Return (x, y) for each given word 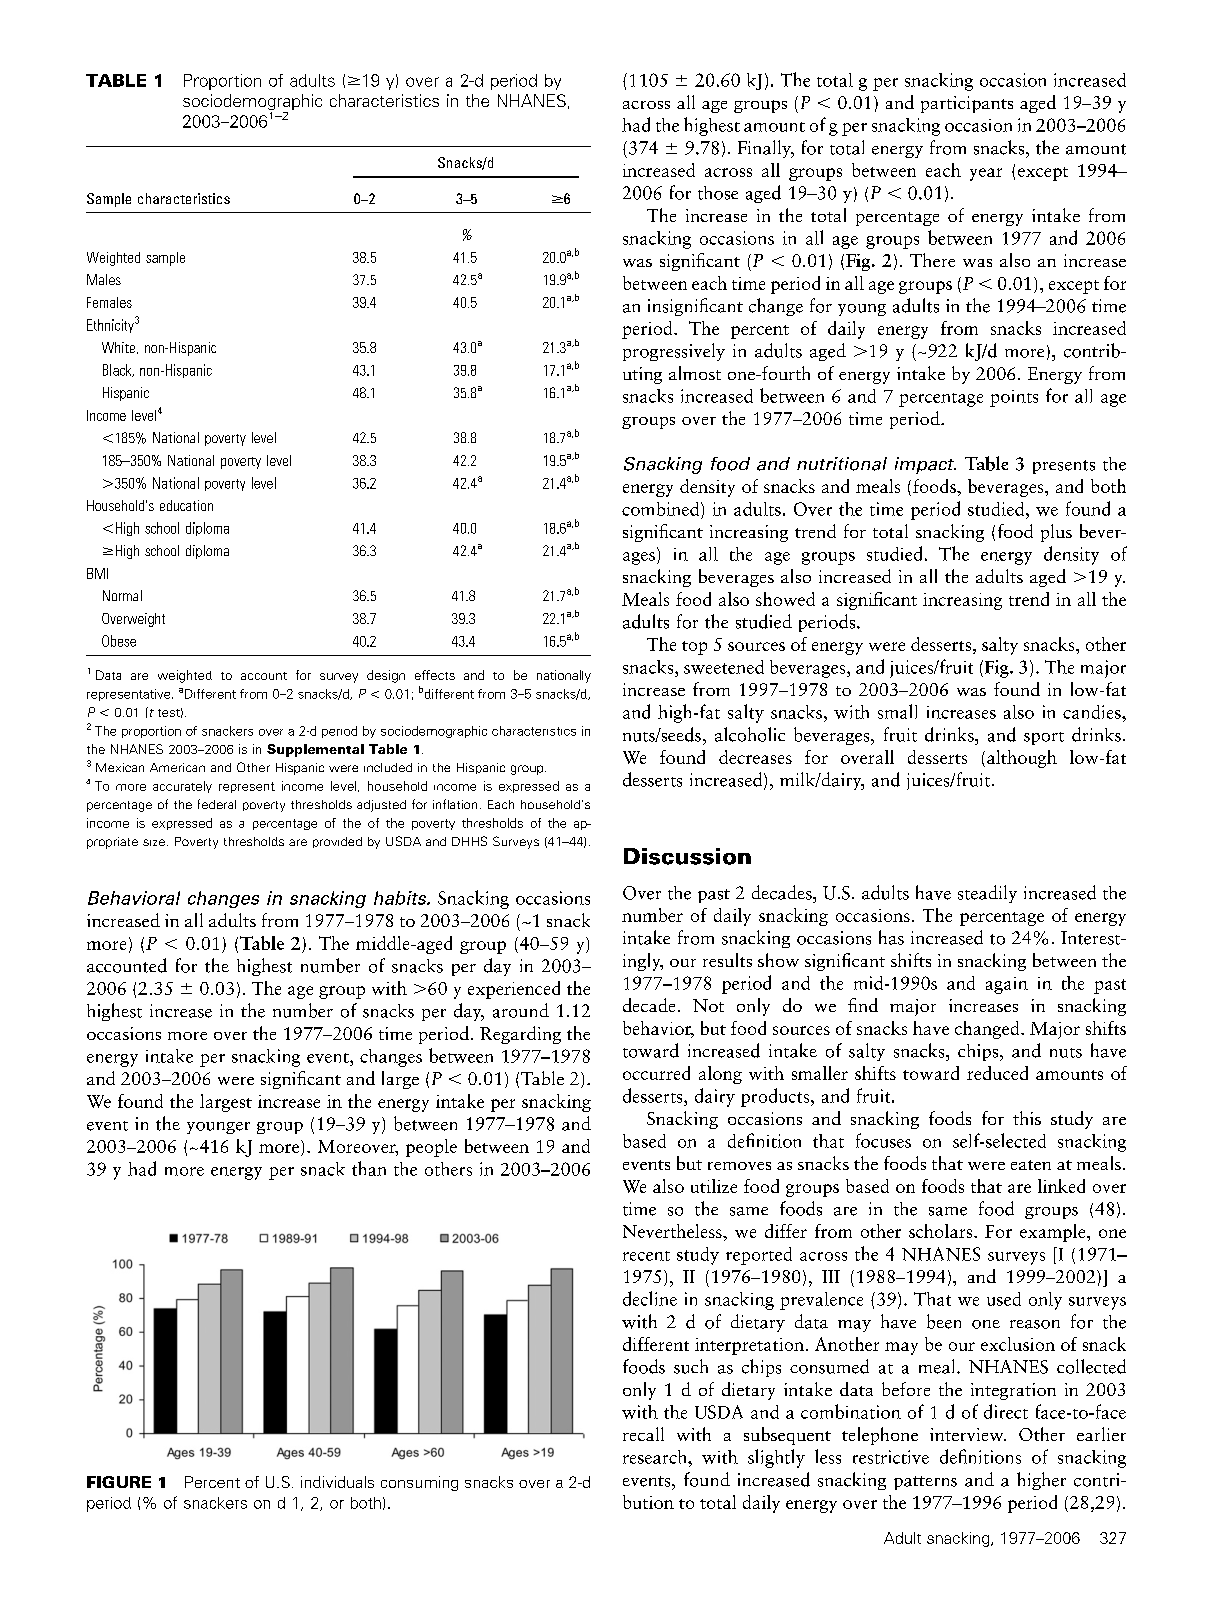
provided (337, 842)
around (521, 1010)
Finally (766, 149)
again (1007, 985)
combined (662, 509)
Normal (122, 595)
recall (643, 1434)
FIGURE (119, 1482)
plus (1056, 533)
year (986, 174)
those (718, 193)
